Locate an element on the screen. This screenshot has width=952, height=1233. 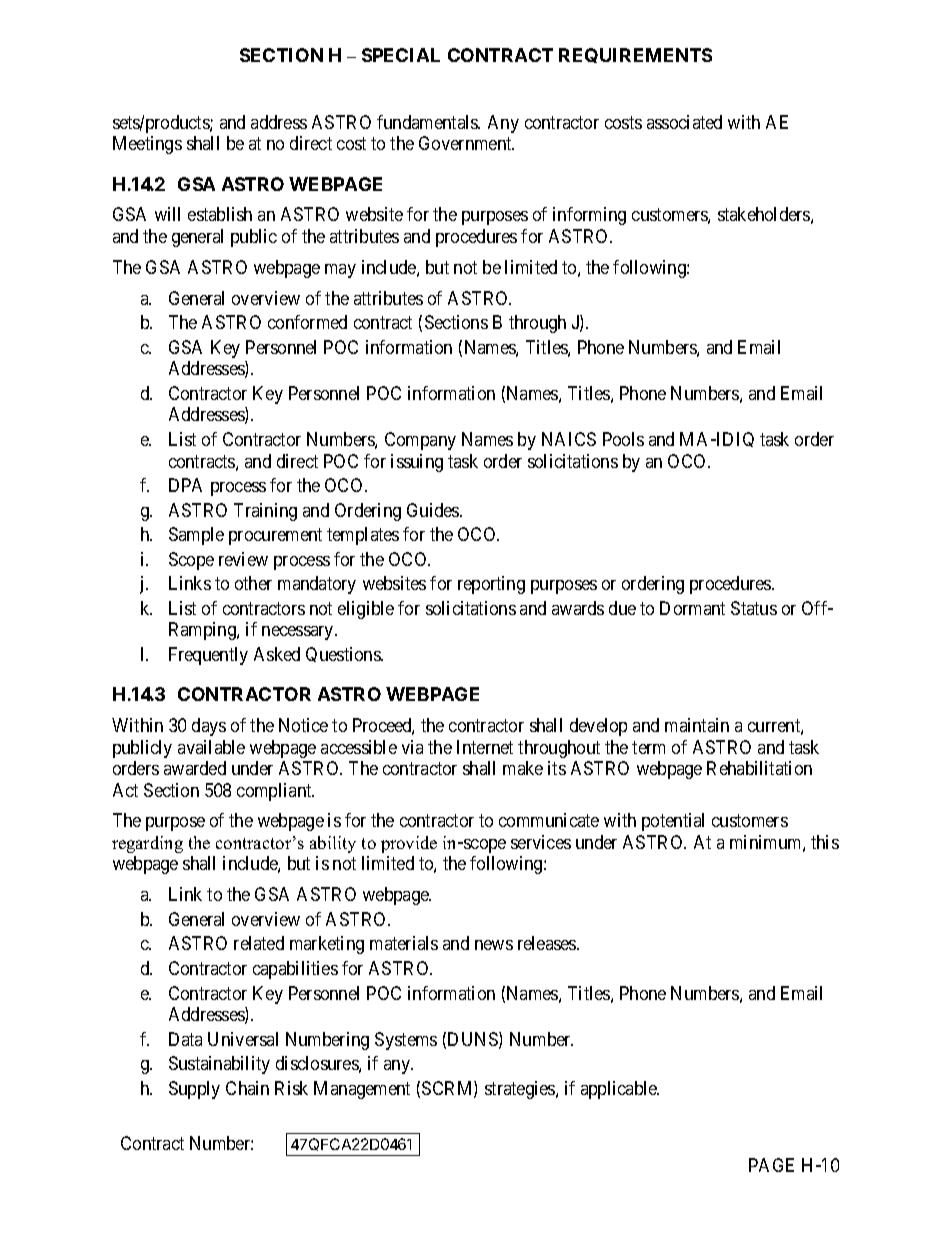
applicable is located at coordinates (620, 1090).
